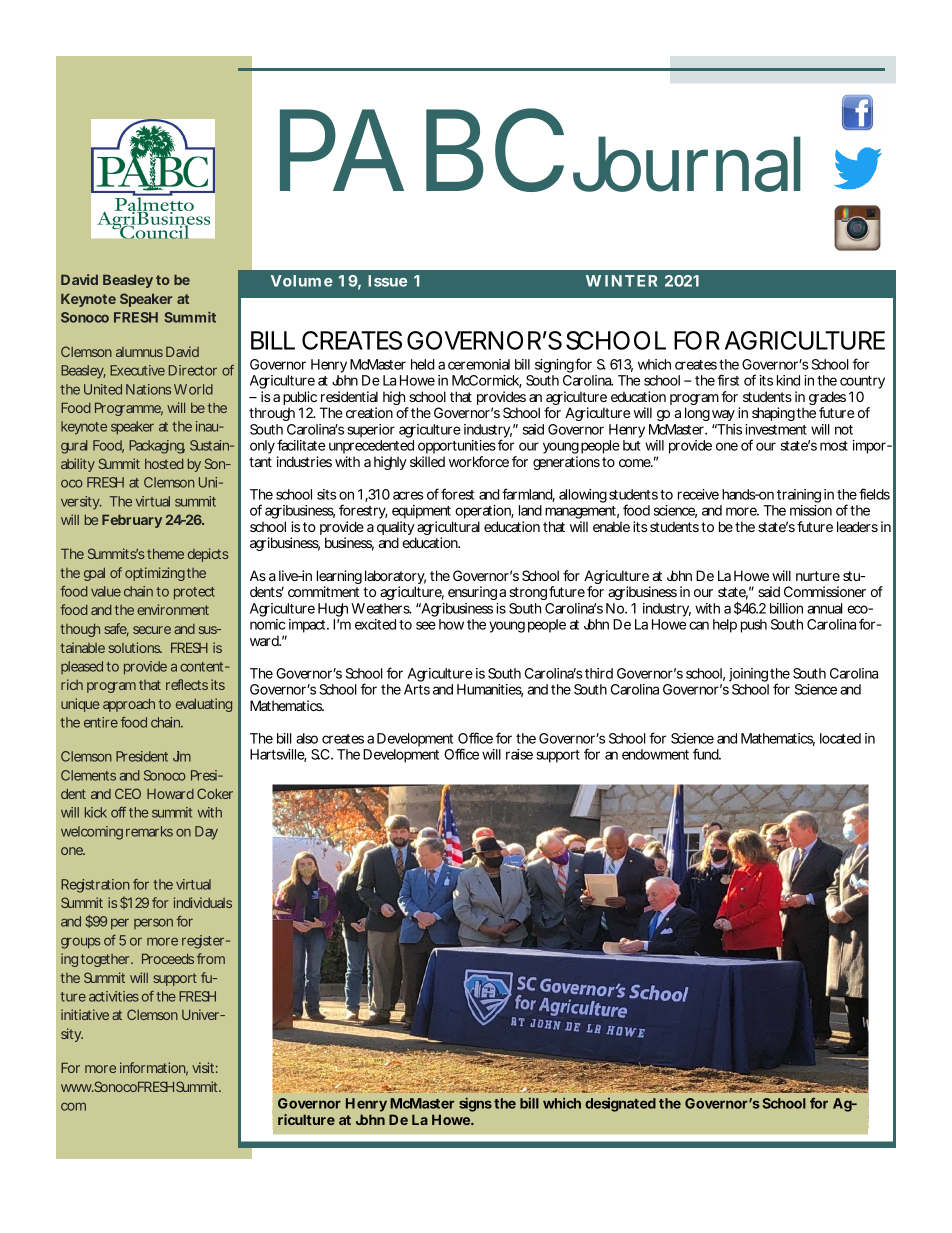 Image resolution: width=952 pixels, height=1233 pixels. I want to click on kind, so click(788, 380).
